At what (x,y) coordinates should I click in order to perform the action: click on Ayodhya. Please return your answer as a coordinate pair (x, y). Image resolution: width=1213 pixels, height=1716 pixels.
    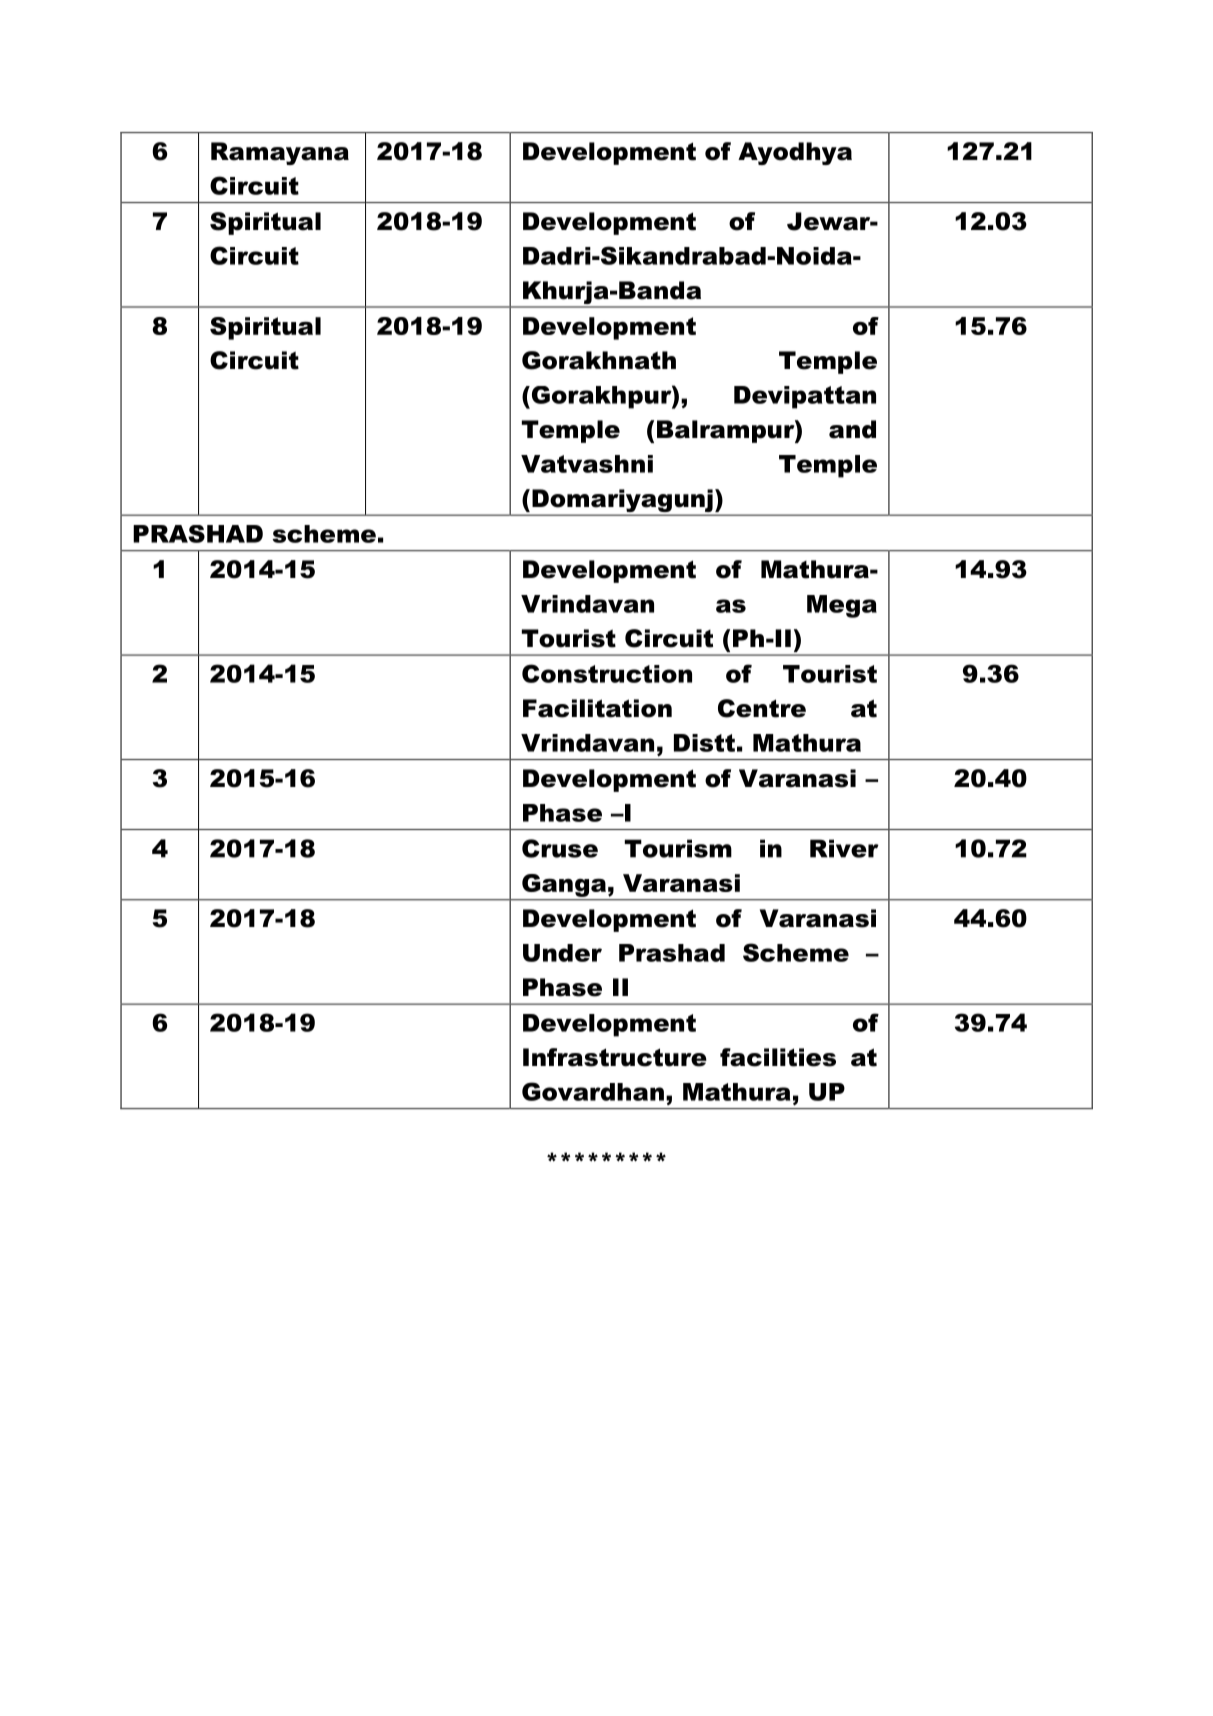
    Looking at the image, I should click on (795, 153).
